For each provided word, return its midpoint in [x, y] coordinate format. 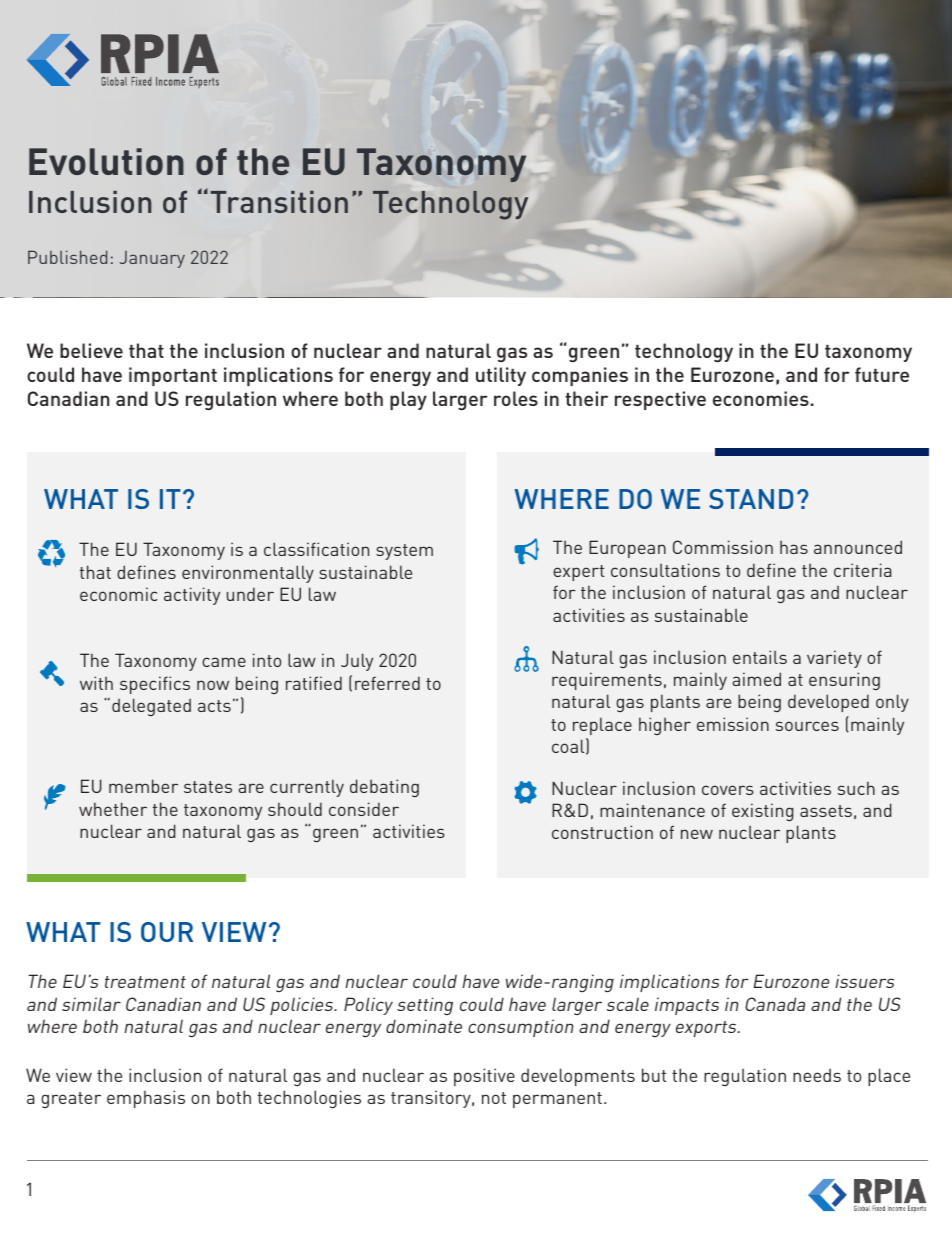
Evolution [106, 161]
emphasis [146, 1099]
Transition [279, 202]
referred [387, 683]
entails [760, 657]
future [882, 374]
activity [192, 596]
